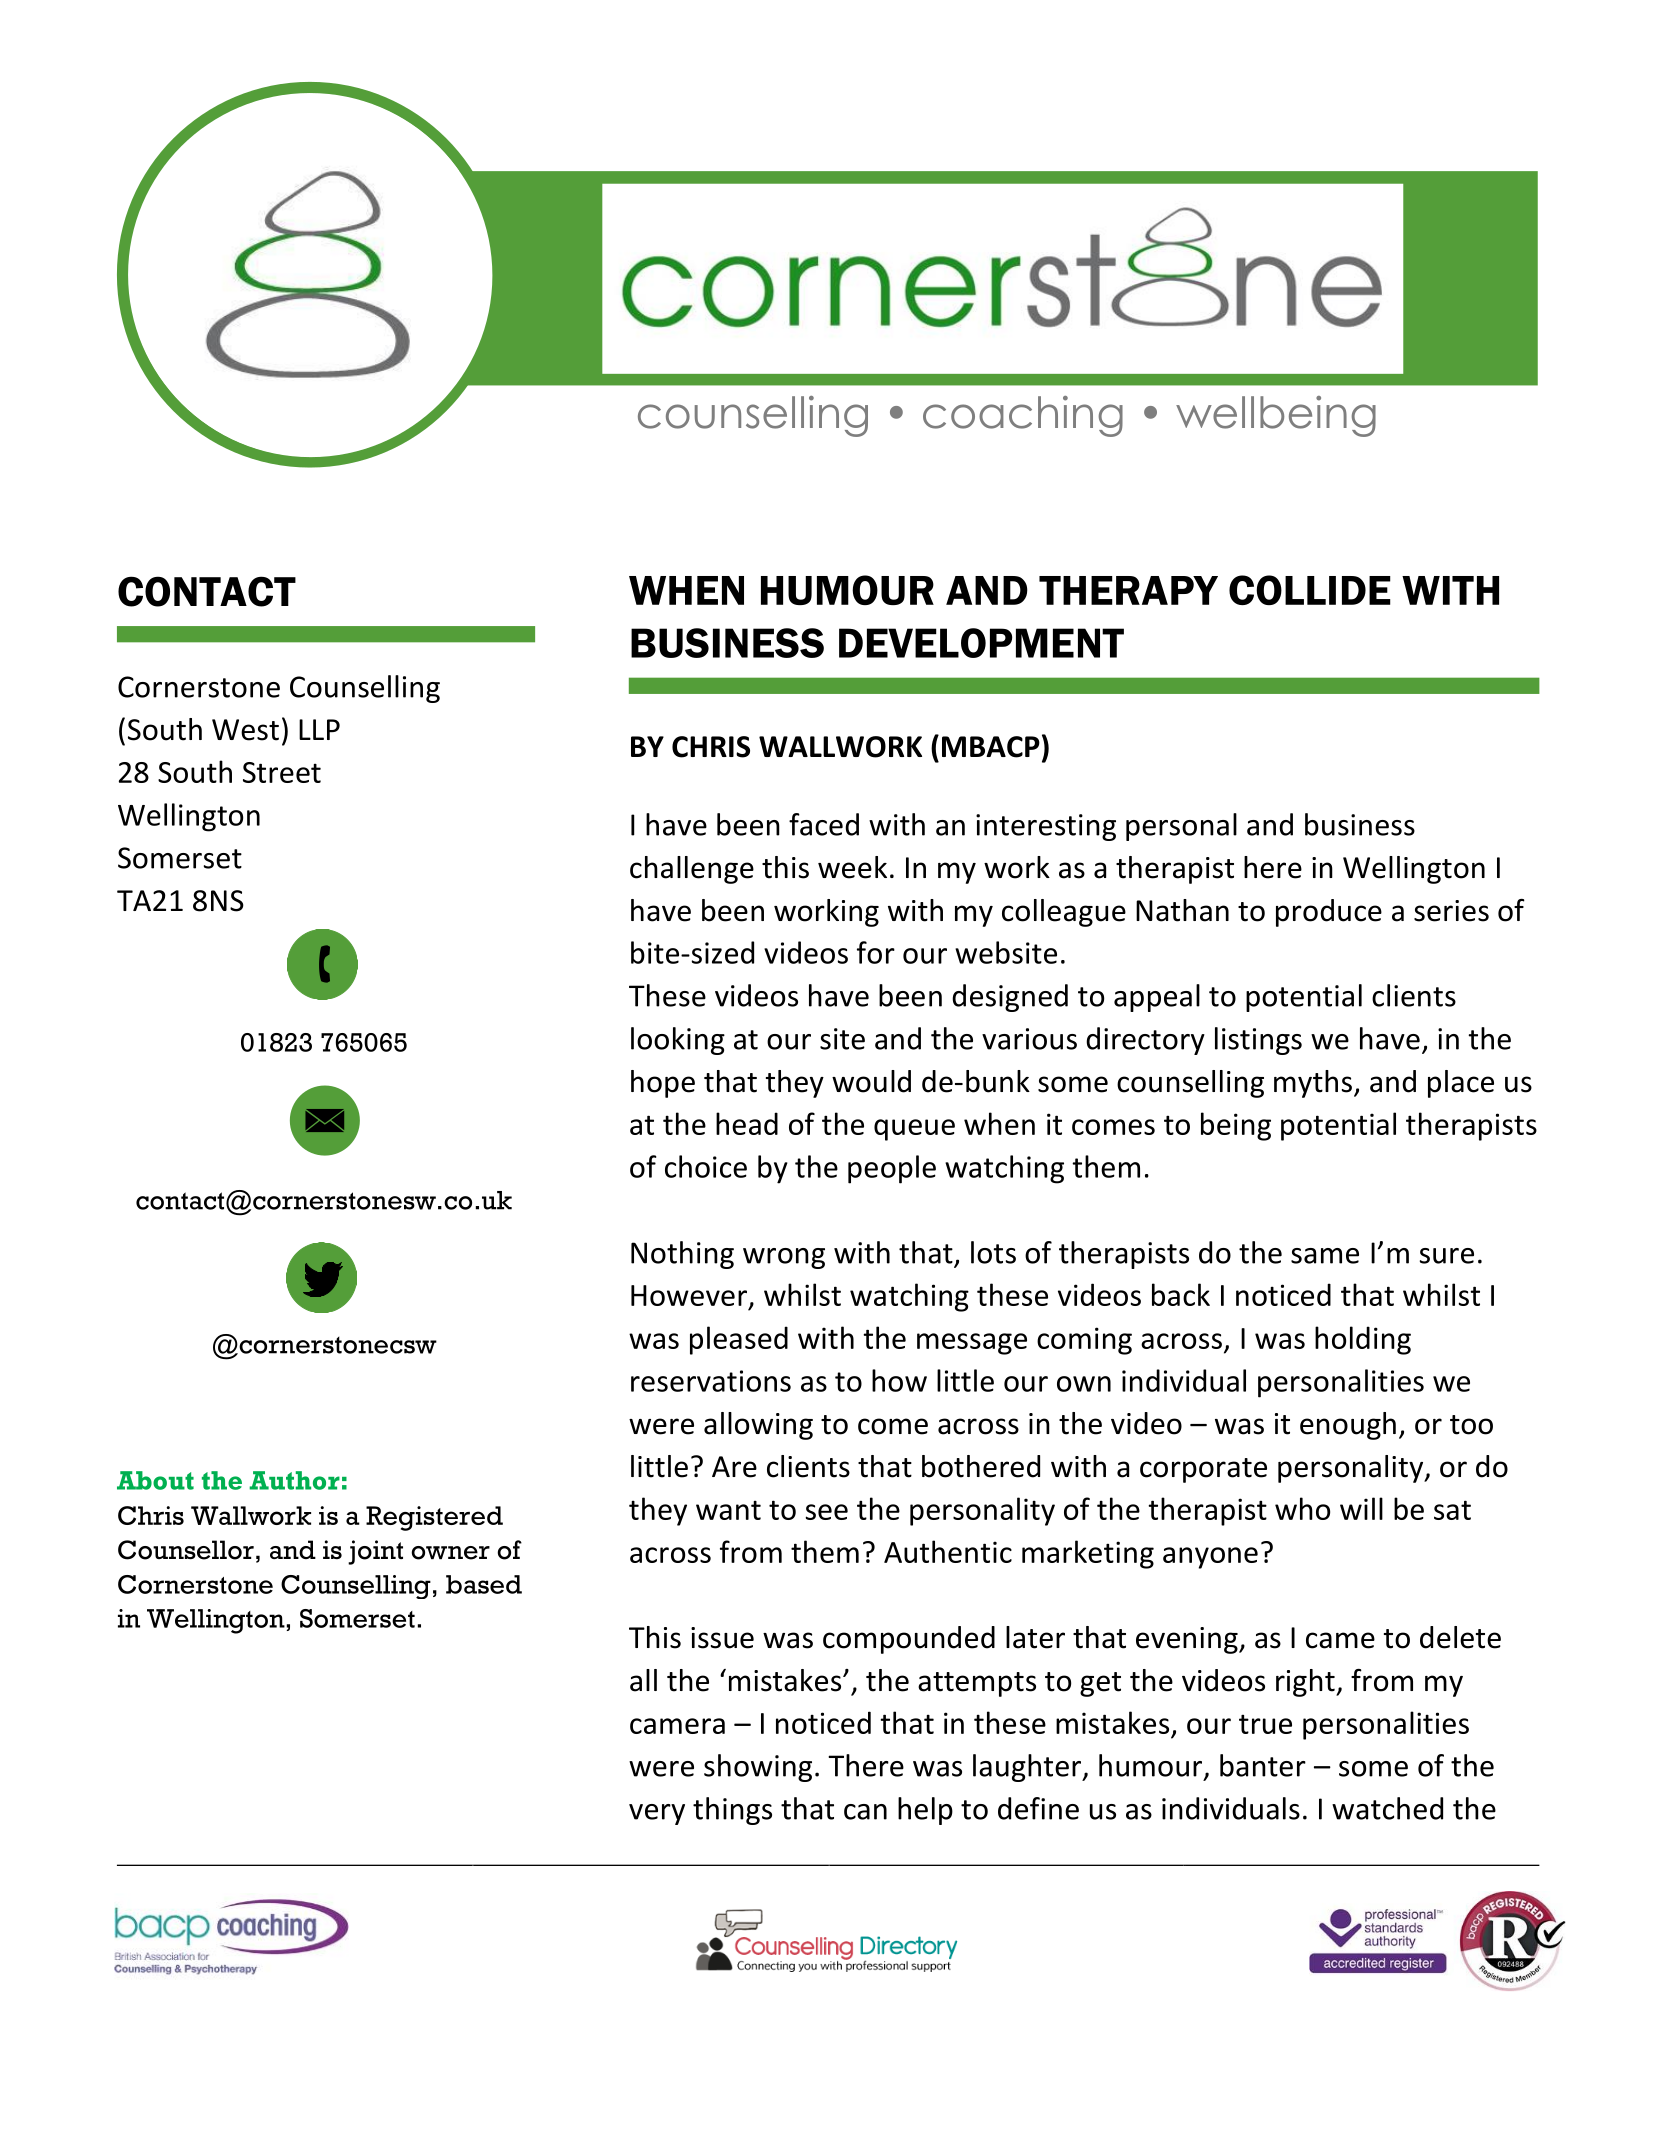  I want to click on Author, so click(294, 1480).
